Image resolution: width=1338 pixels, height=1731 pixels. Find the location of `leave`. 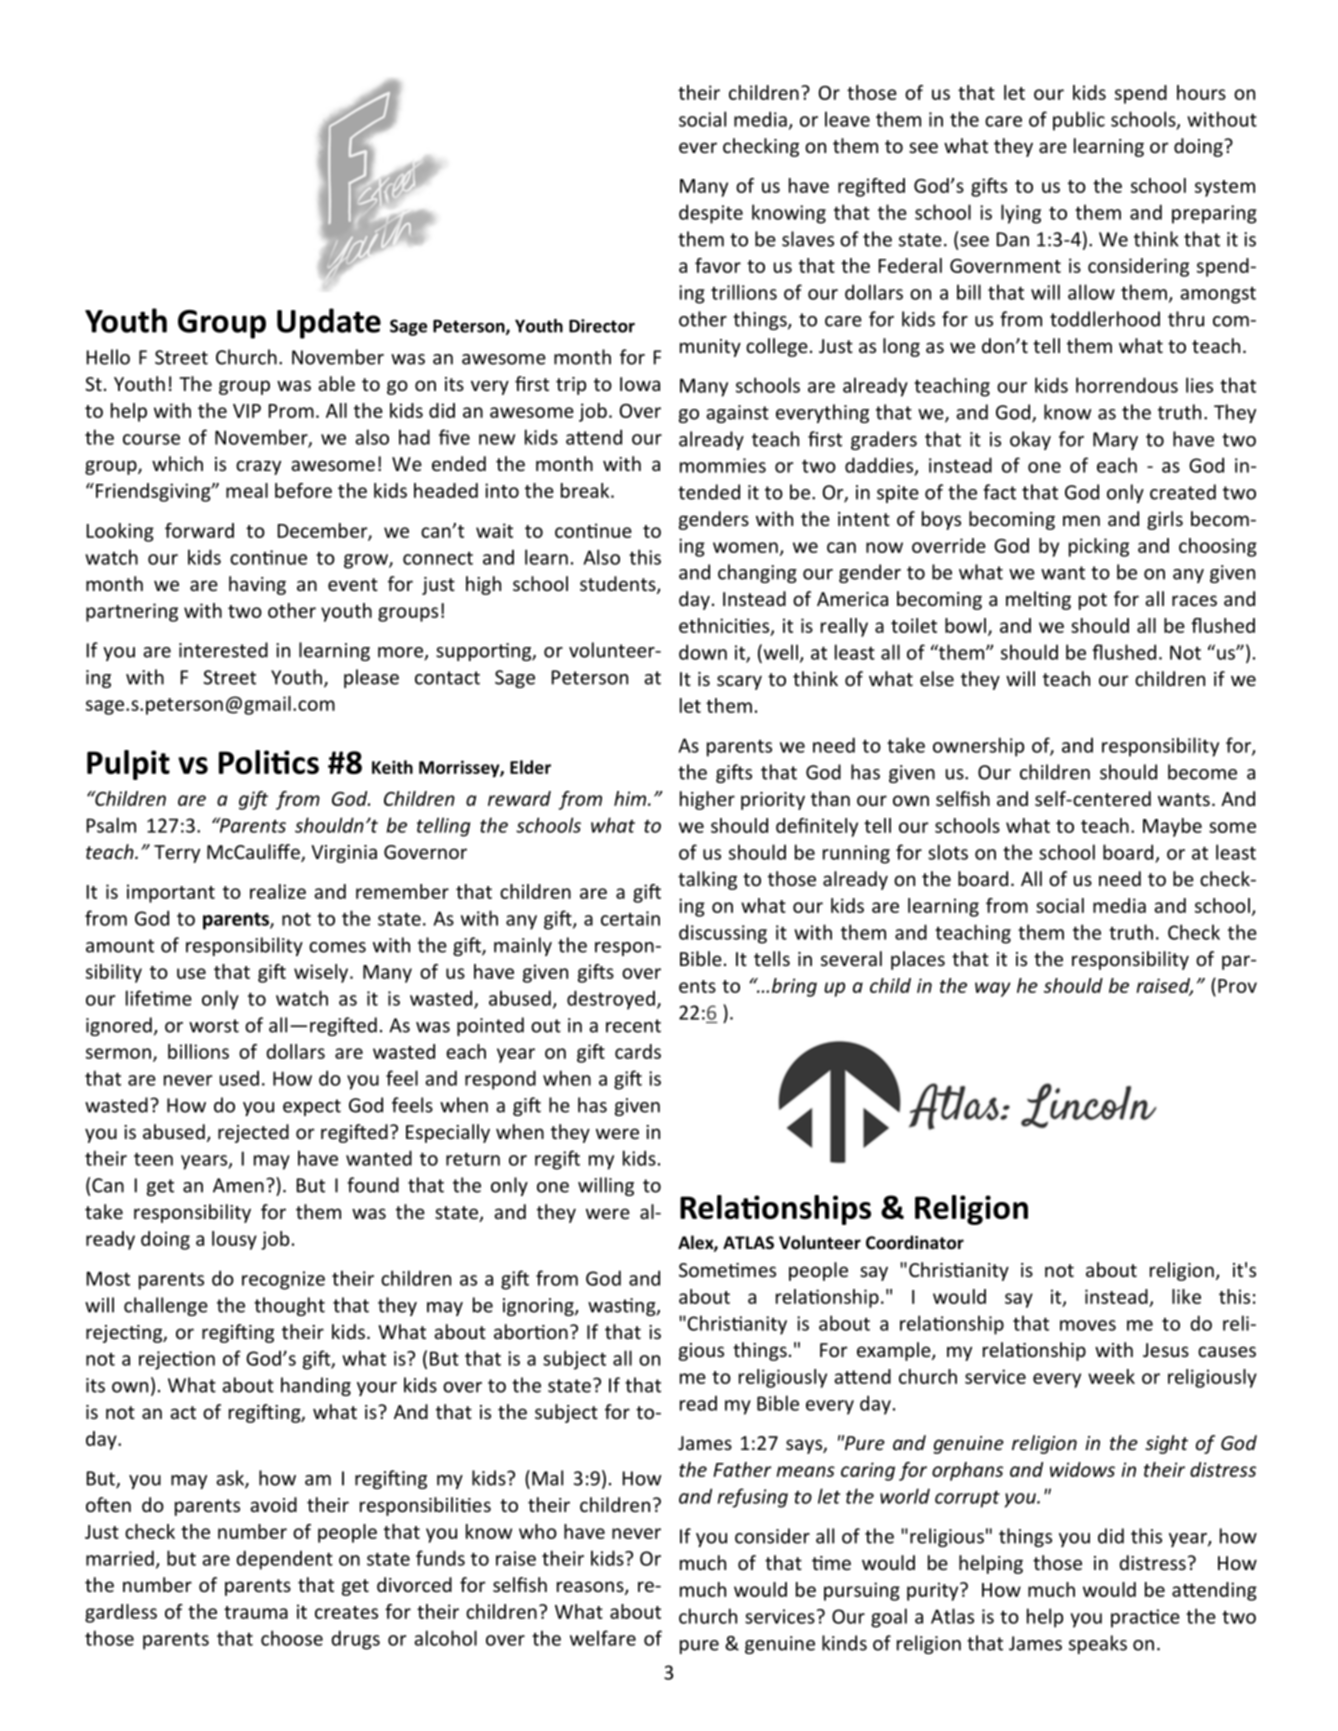

leave is located at coordinates (847, 119).
